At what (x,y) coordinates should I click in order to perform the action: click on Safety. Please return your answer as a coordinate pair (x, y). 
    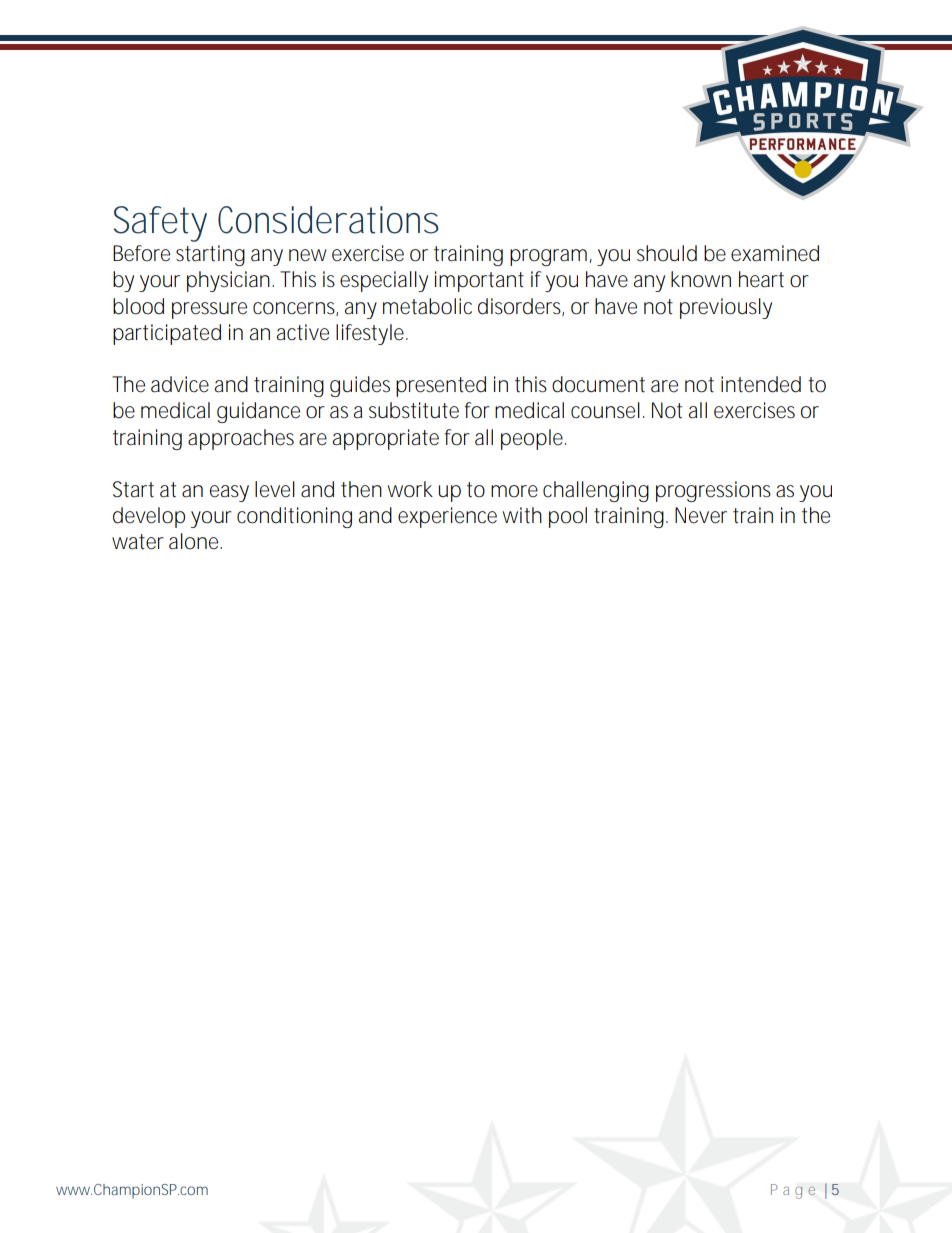
    Looking at the image, I should click on (160, 224).
